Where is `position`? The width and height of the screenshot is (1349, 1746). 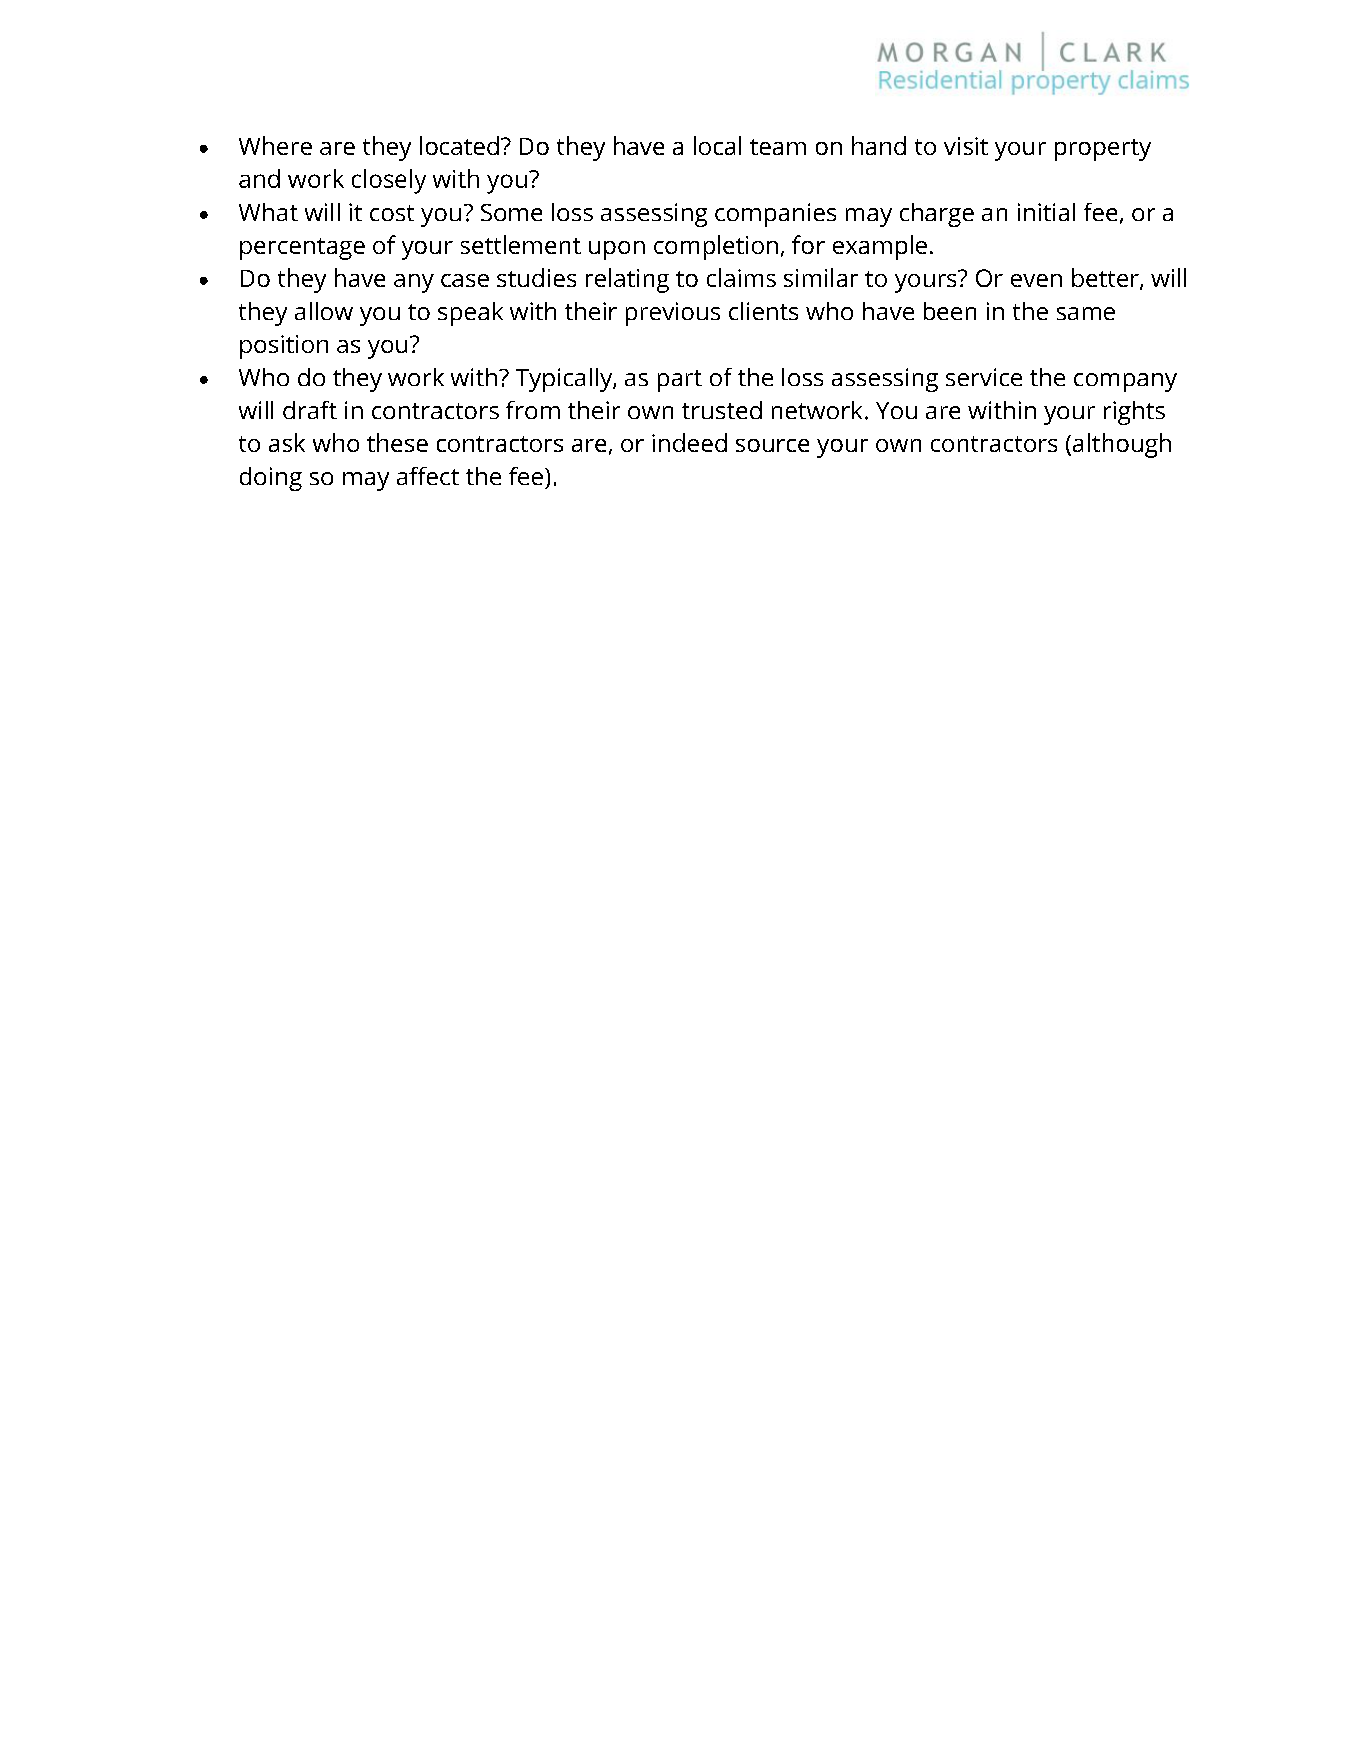 position is located at coordinates (284, 347).
